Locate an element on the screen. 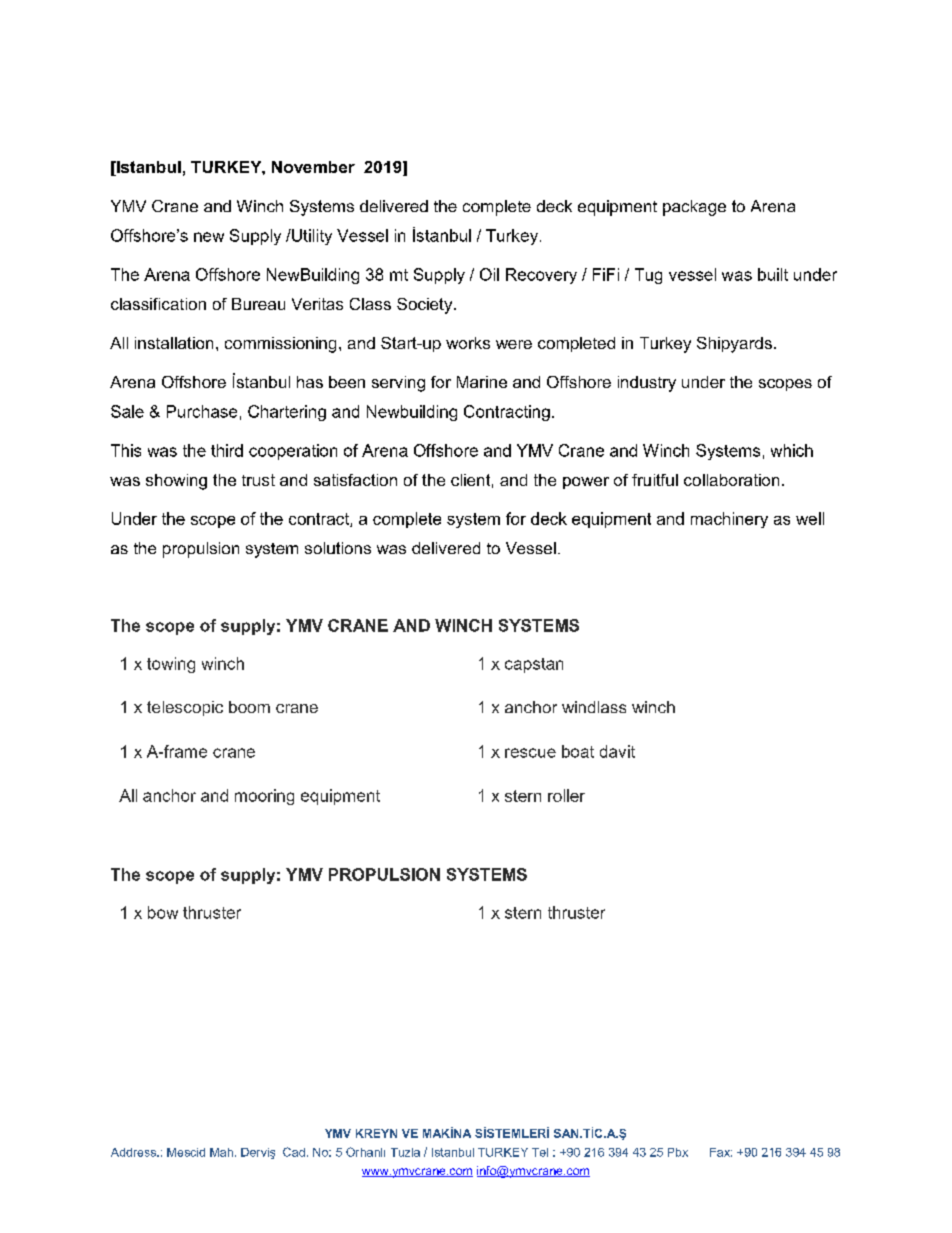  satisfaction is located at coordinates (355, 480).
